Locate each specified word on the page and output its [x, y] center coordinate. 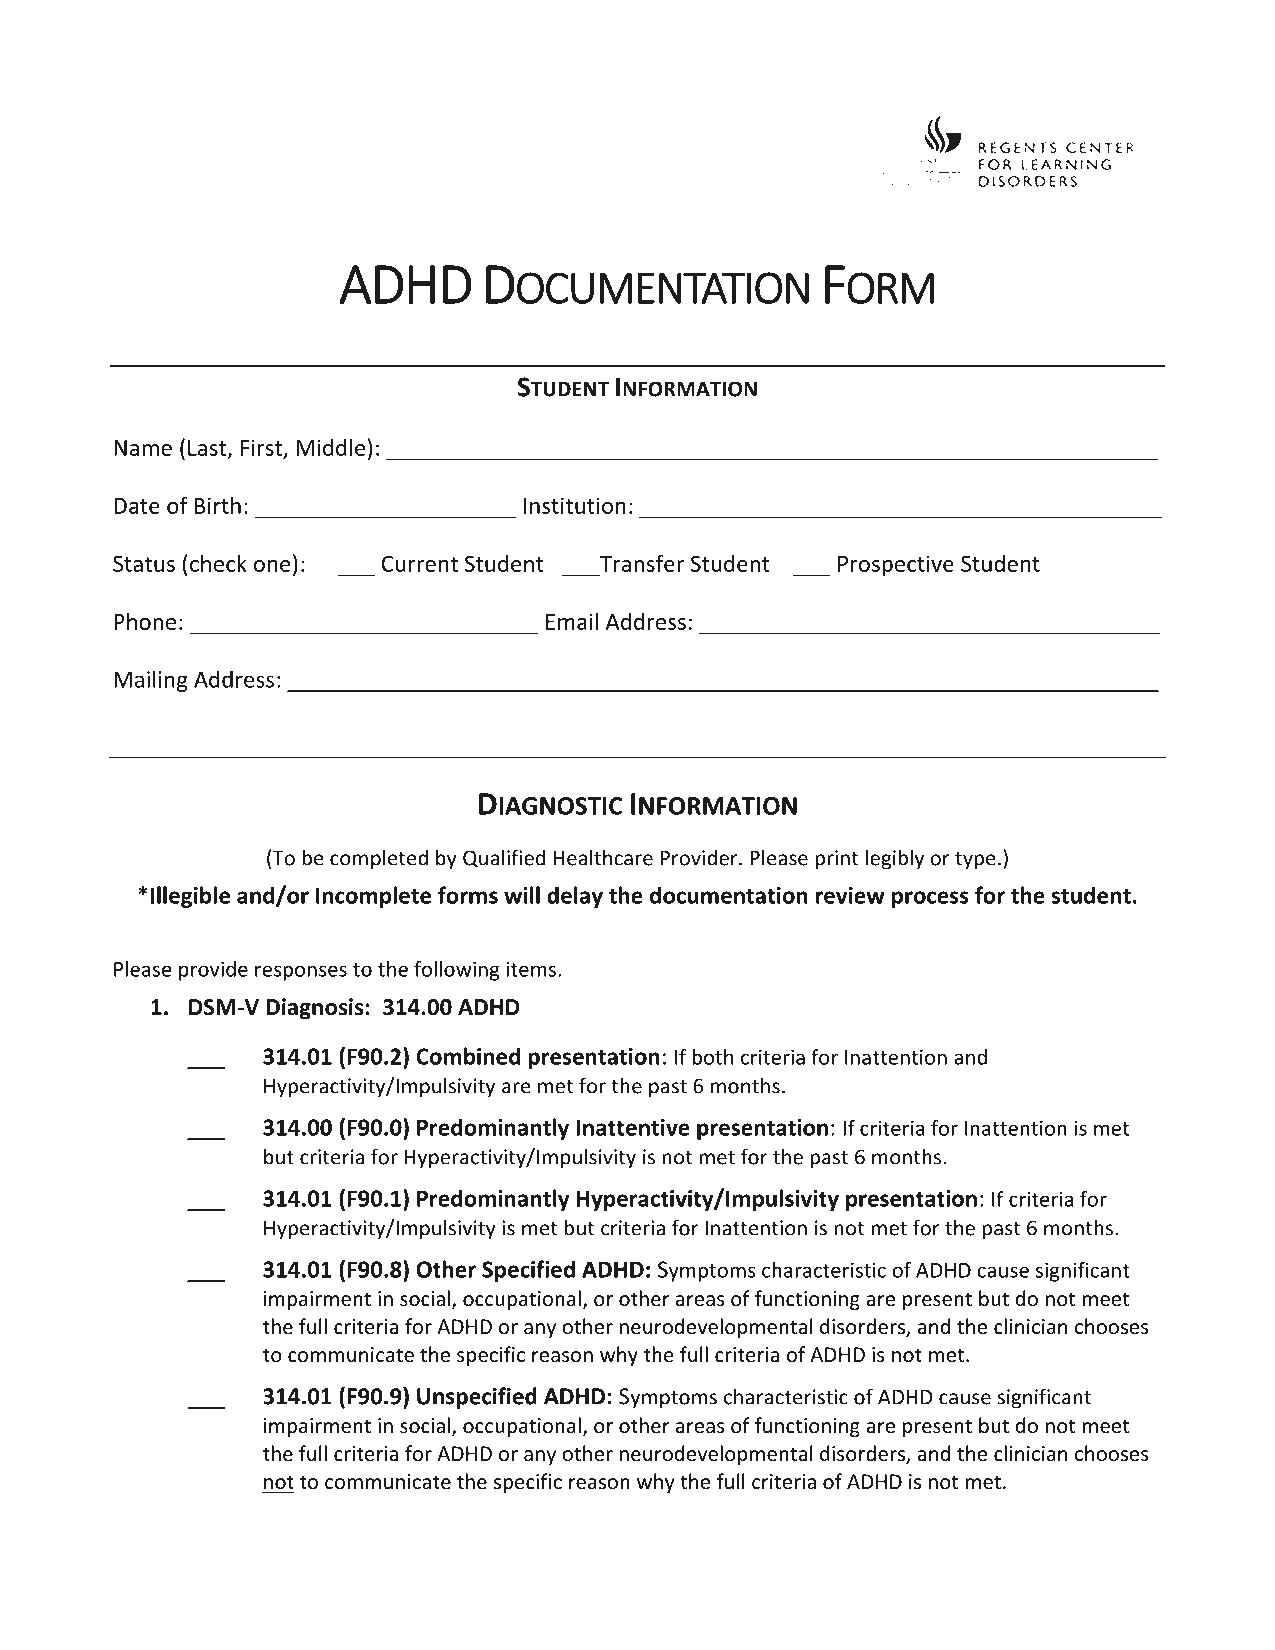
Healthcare [603, 857]
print [836, 860]
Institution [575, 505]
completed [379, 859]
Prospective [896, 565]
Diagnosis [314, 1009]
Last [208, 449]
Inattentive [633, 1127]
